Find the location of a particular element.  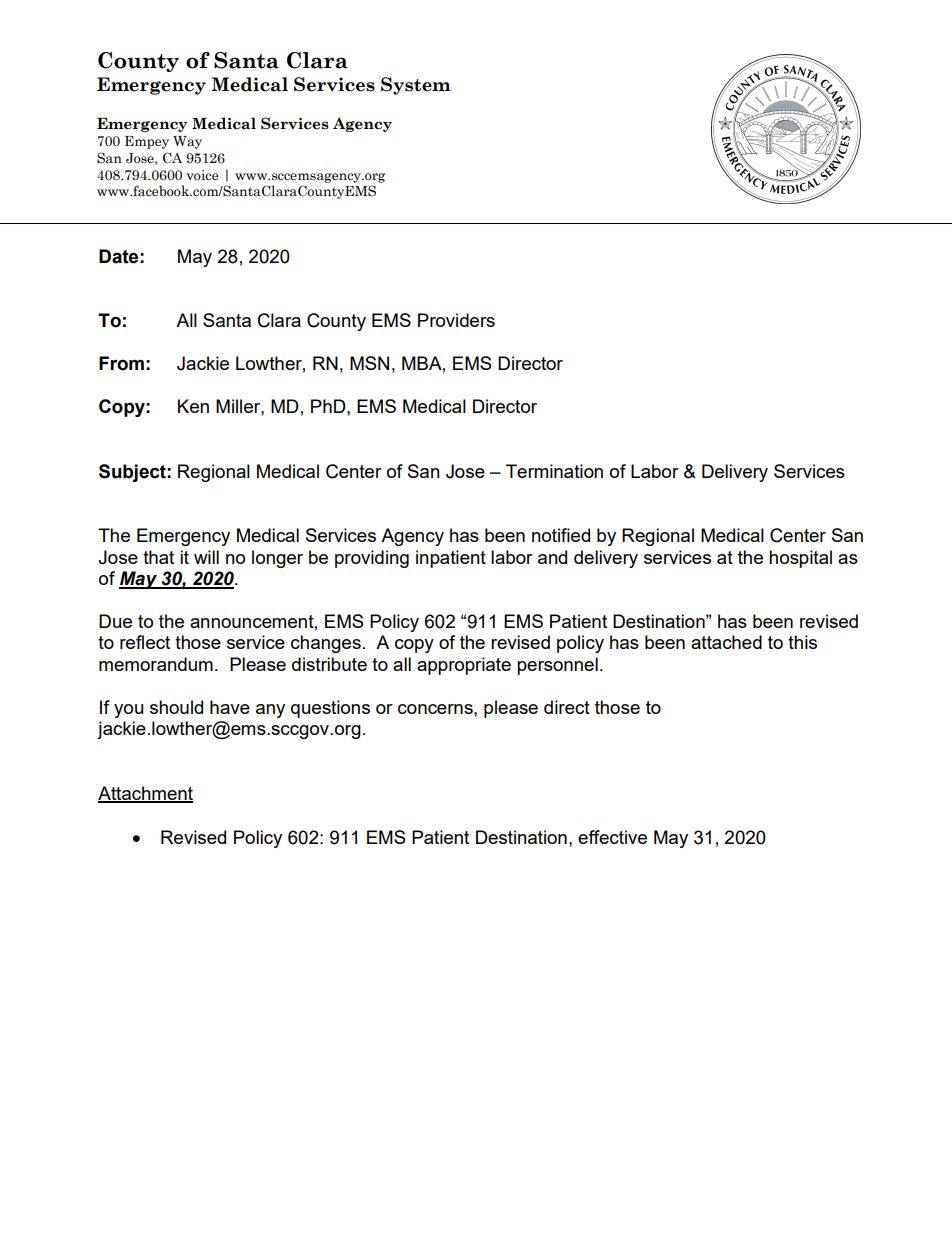

Providers is located at coordinates (456, 320).
